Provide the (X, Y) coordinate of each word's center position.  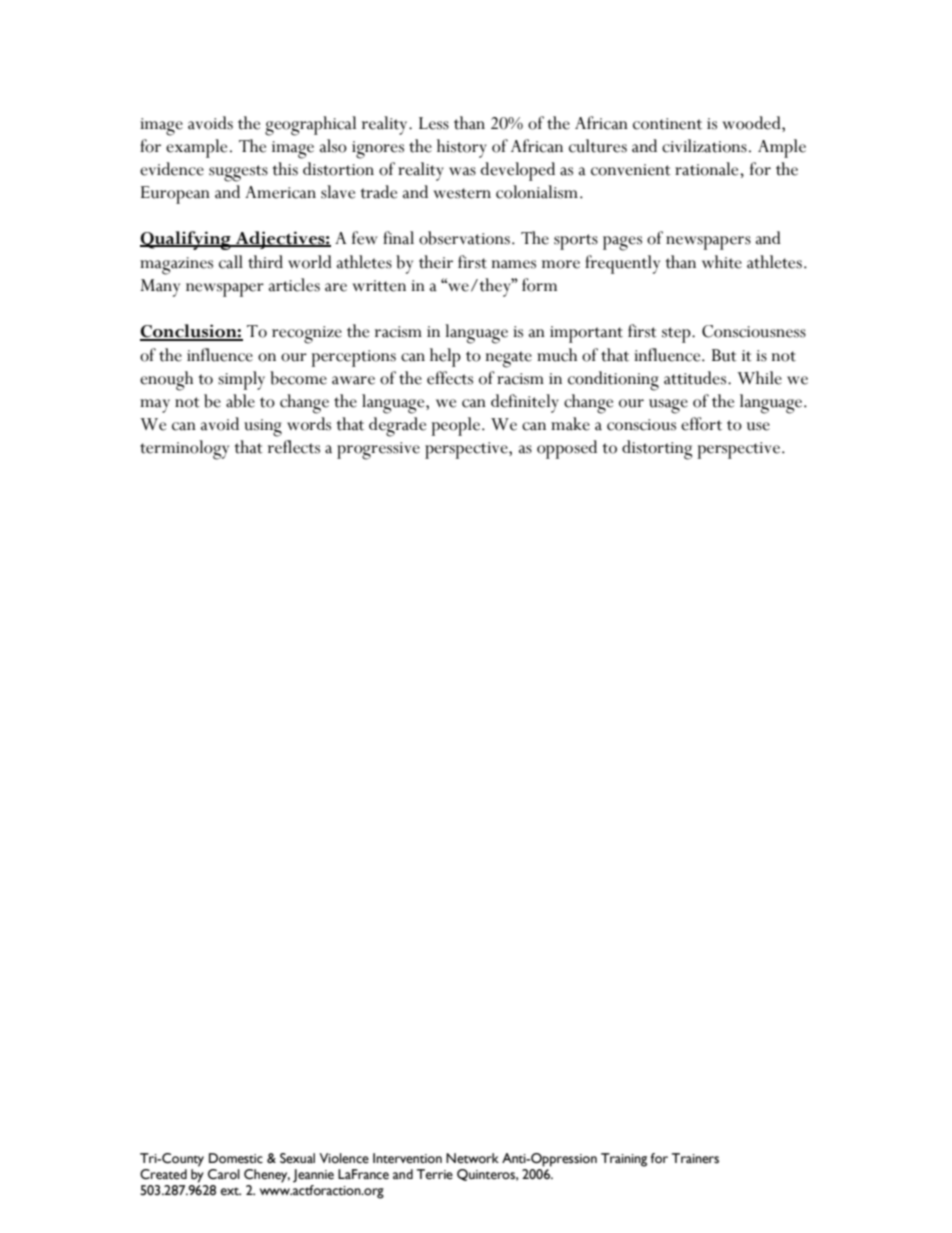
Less (434, 123)
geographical (310, 126)
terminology (184, 450)
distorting (657, 450)
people (455, 426)
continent (667, 124)
